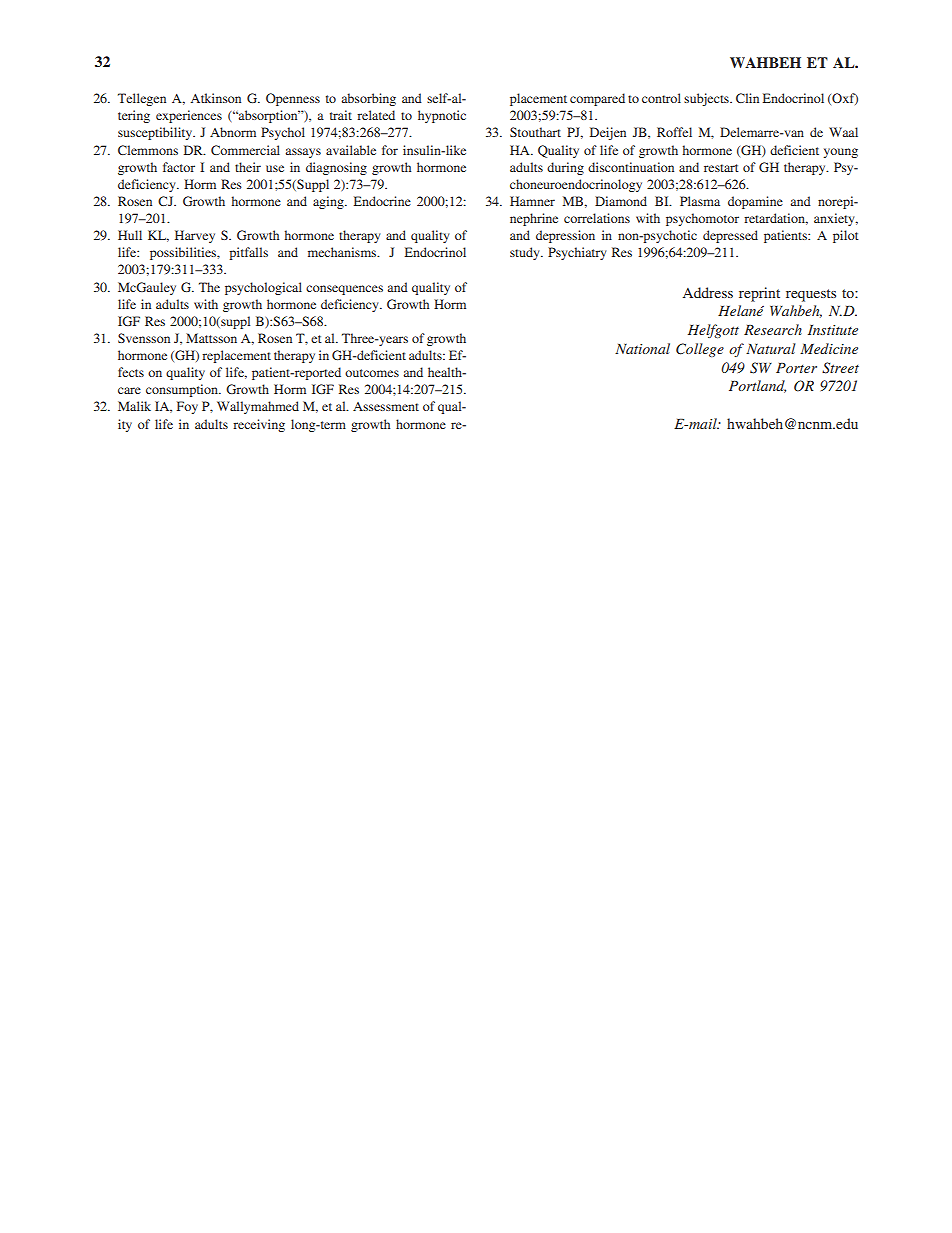 This screenshot has width=952, height=1233. What do you see at coordinates (730, 236) in the screenshot?
I see `depressed` at bounding box center [730, 236].
